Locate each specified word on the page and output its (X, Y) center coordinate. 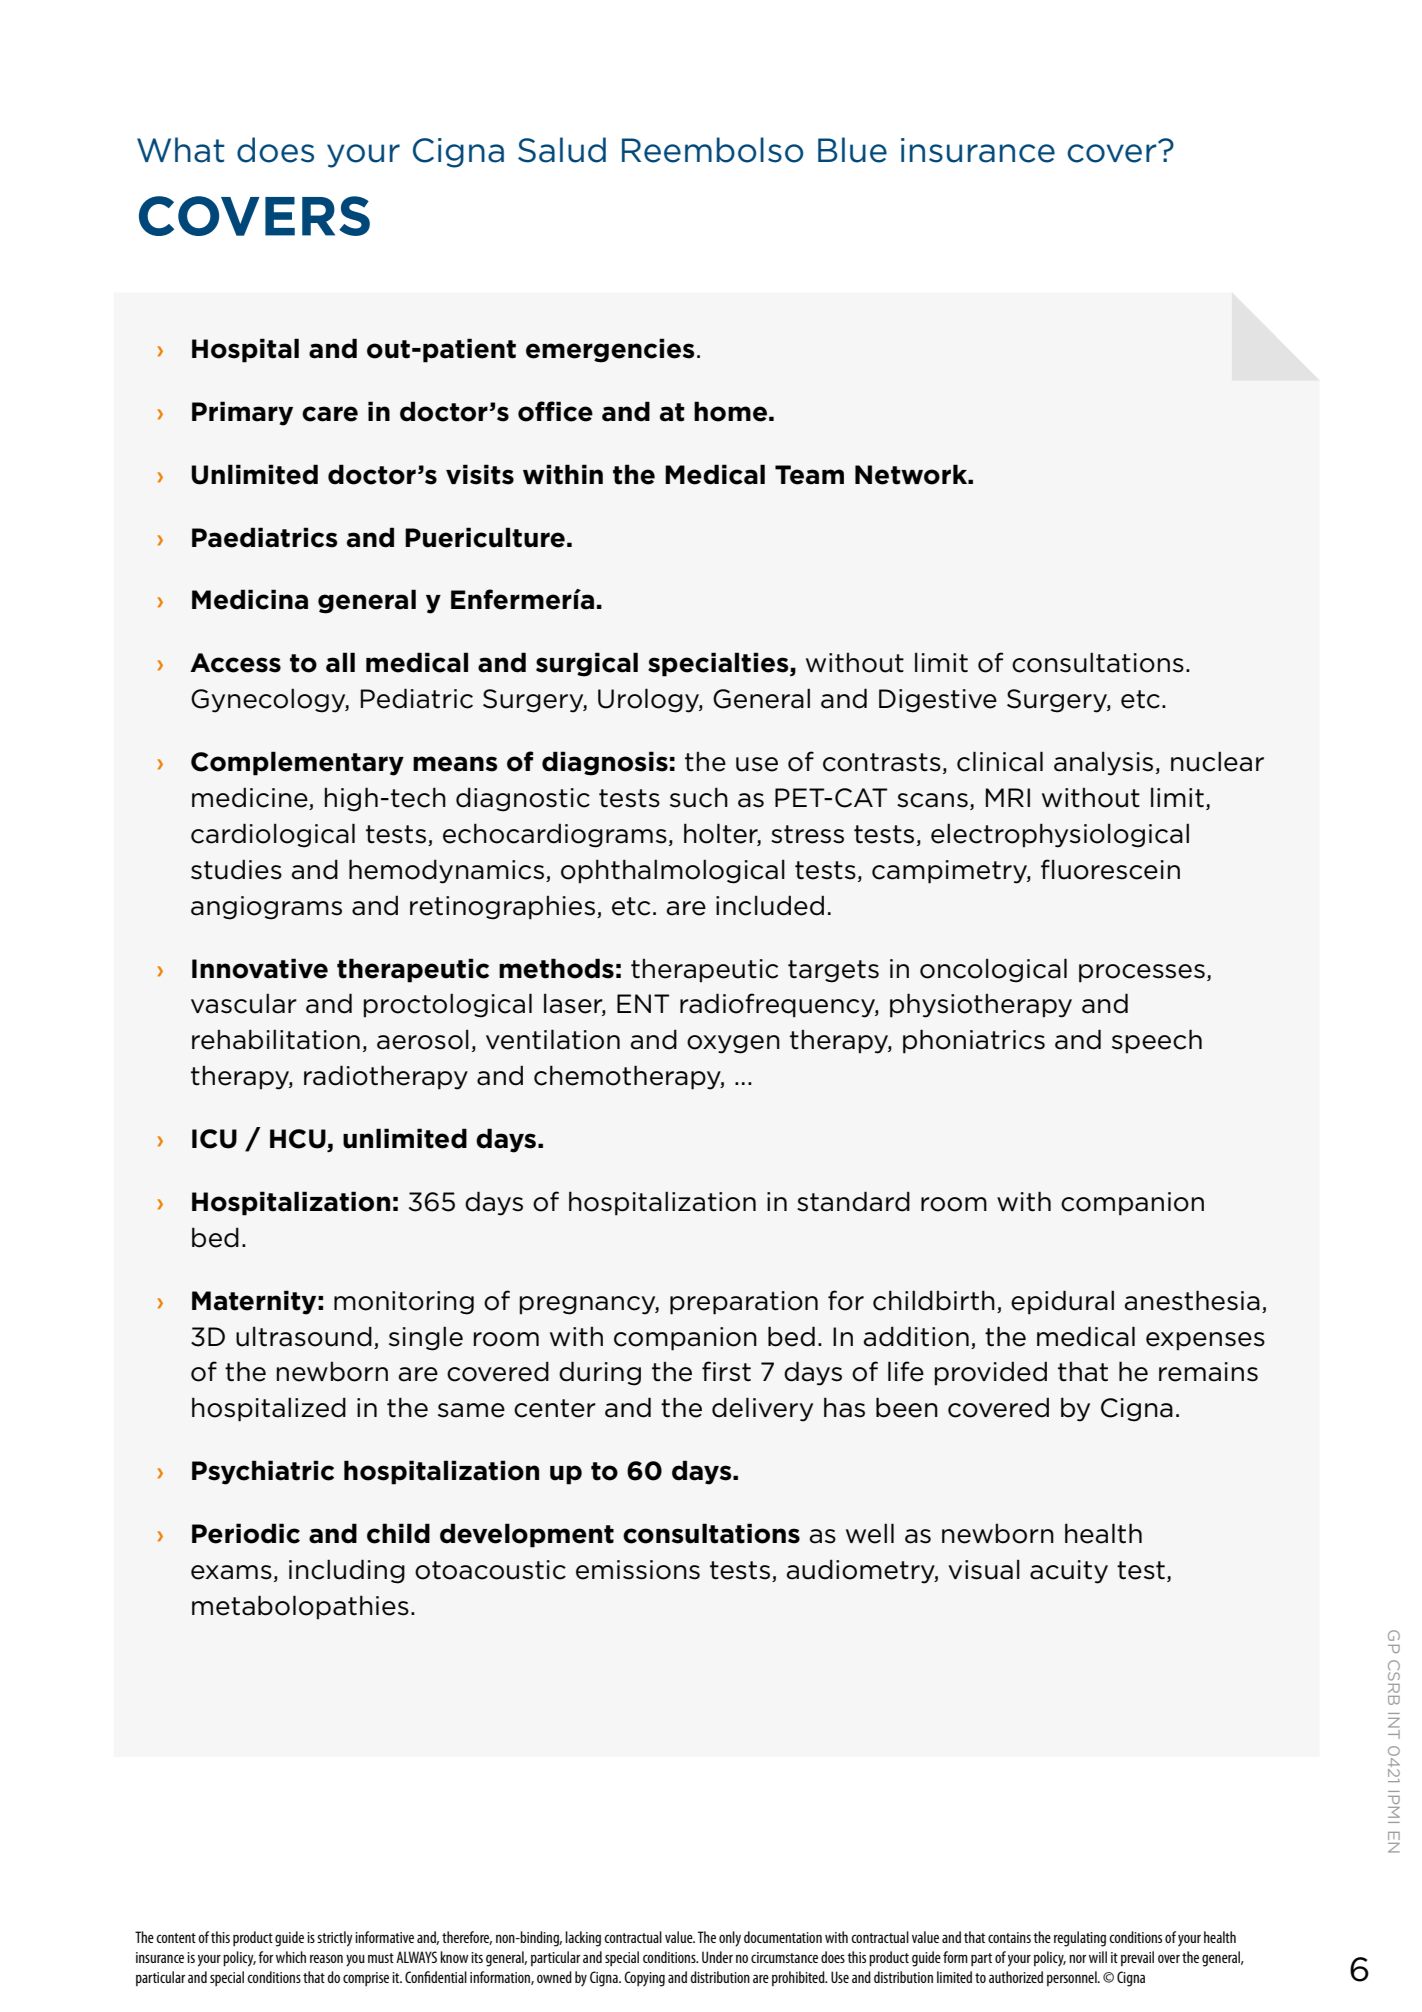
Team (809, 475)
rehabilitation (276, 1039)
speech (1157, 1041)
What (181, 150)
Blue (852, 150)
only (730, 1939)
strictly (335, 1939)
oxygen (733, 1044)
